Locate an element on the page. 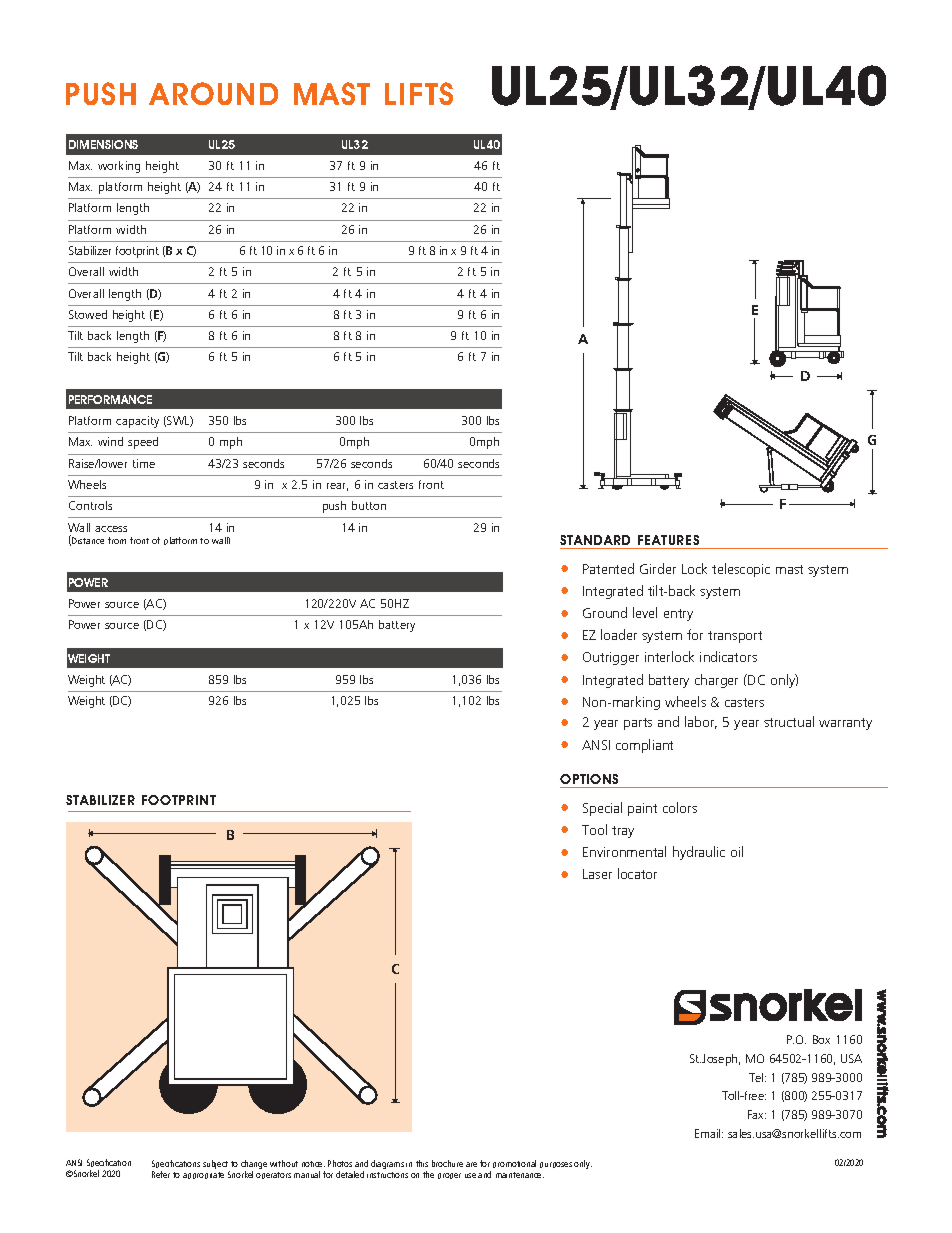 Image resolution: width=952 pixels, height=1233 pixels. Fax is located at coordinates (757, 1114).
